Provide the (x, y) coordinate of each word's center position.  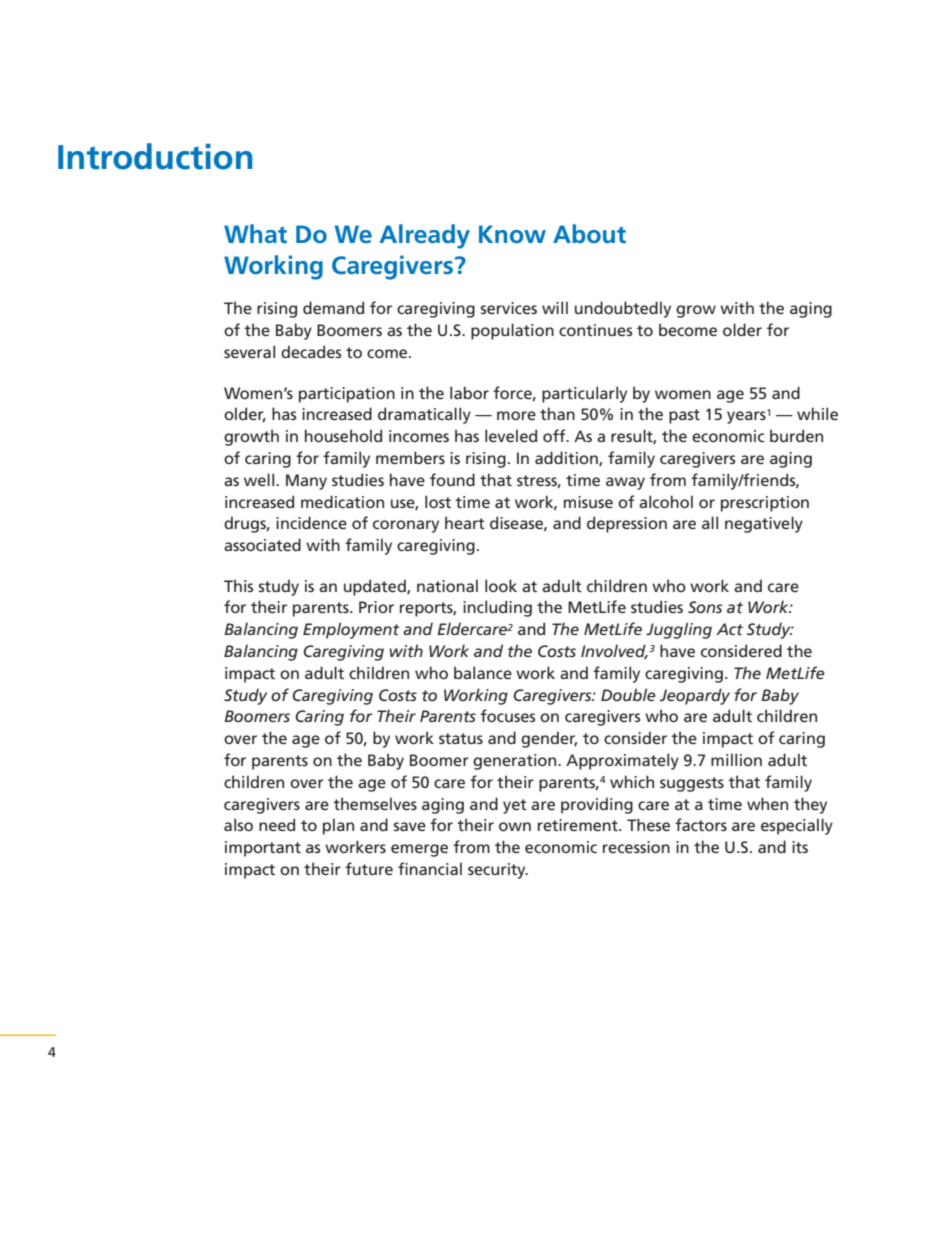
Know (512, 234)
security (498, 871)
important (263, 849)
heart (465, 522)
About (589, 233)
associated (262, 544)
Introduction (155, 156)
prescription (765, 504)
